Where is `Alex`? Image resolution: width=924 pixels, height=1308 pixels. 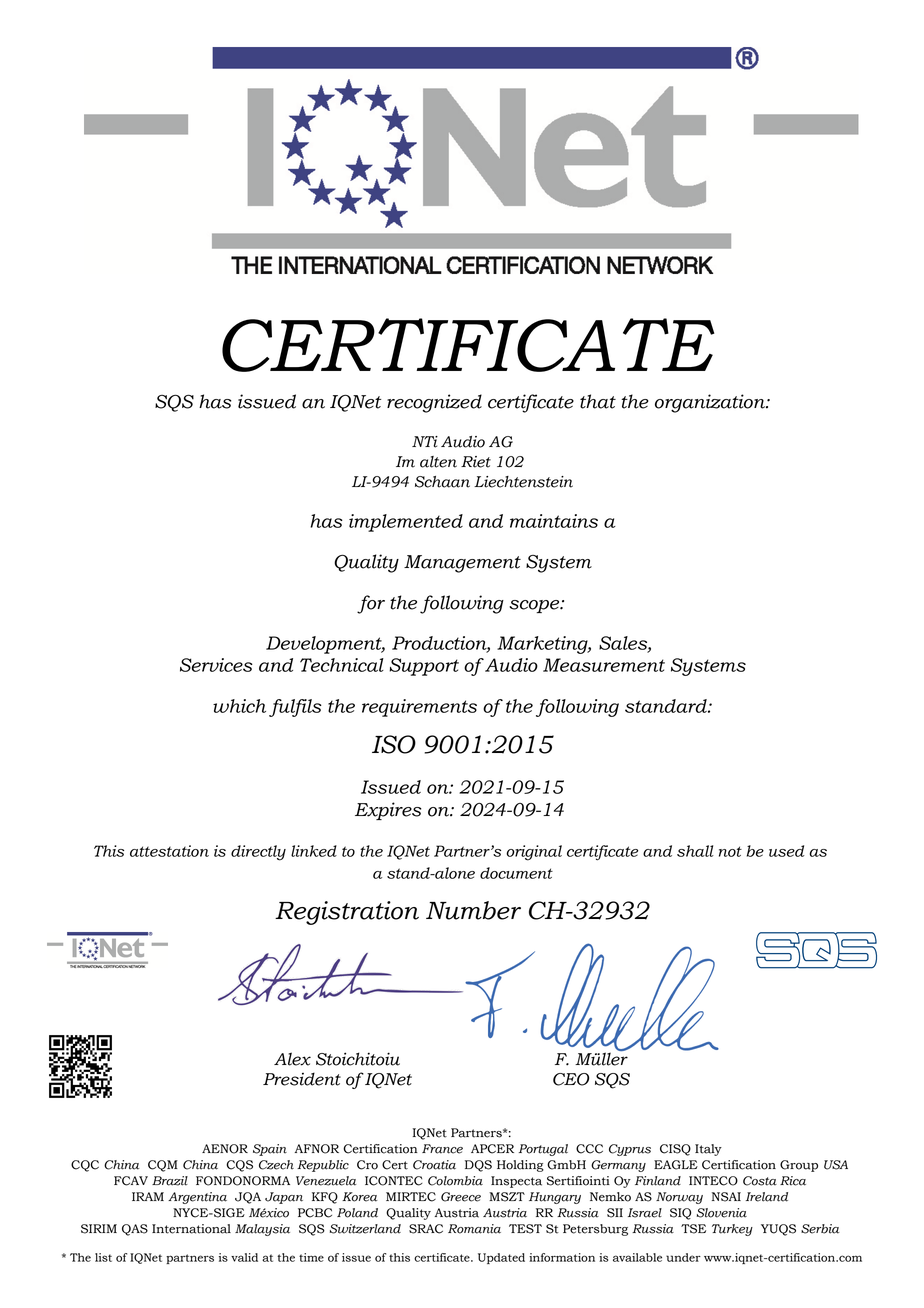
Alex is located at coordinates (292, 1059).
